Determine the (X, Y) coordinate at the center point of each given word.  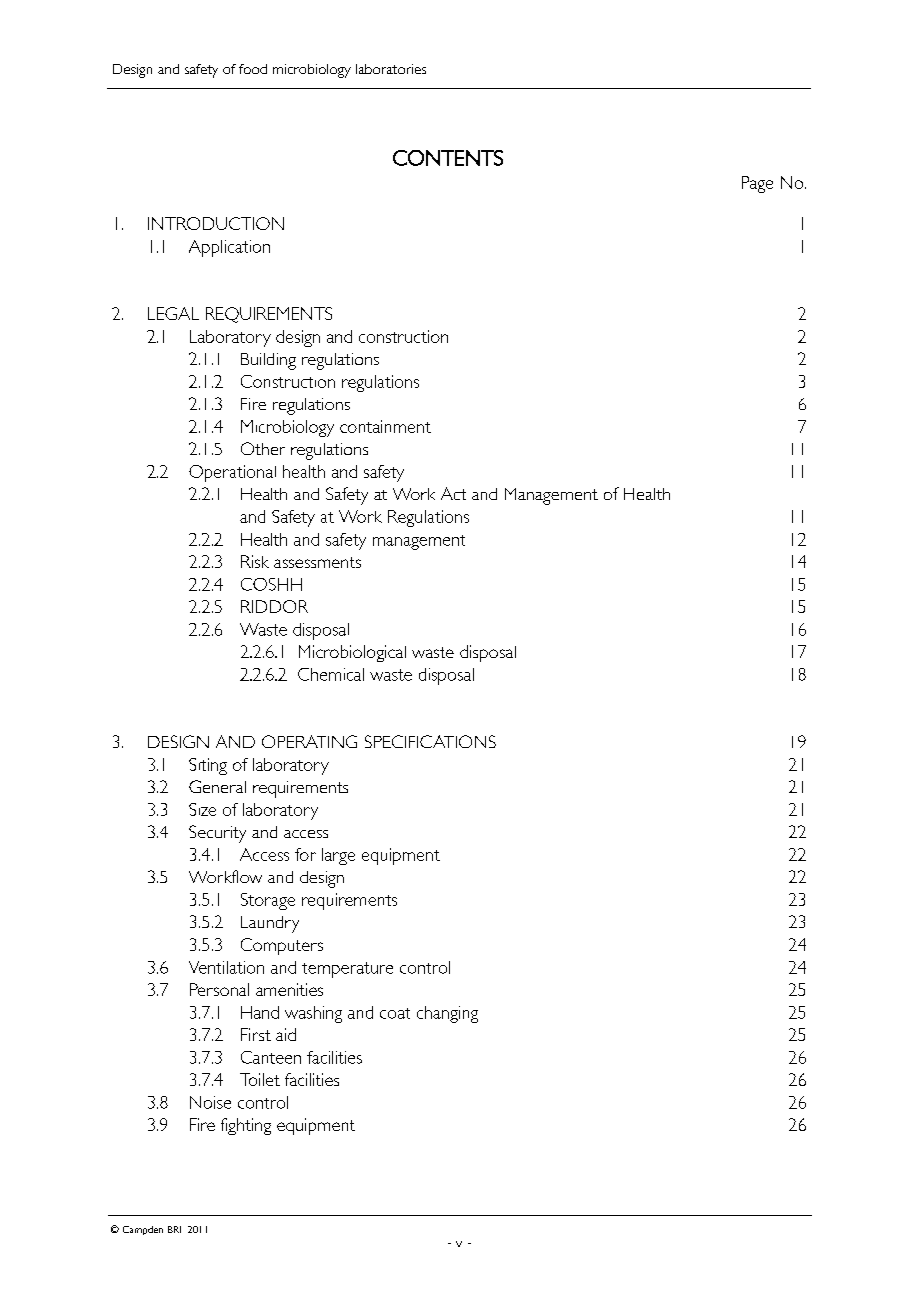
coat (395, 1013)
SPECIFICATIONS (430, 741)
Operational (232, 473)
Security (217, 834)
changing (447, 1014)
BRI (174, 1229)
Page (757, 184)
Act (453, 493)
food (253, 69)
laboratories (391, 69)
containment (385, 426)
